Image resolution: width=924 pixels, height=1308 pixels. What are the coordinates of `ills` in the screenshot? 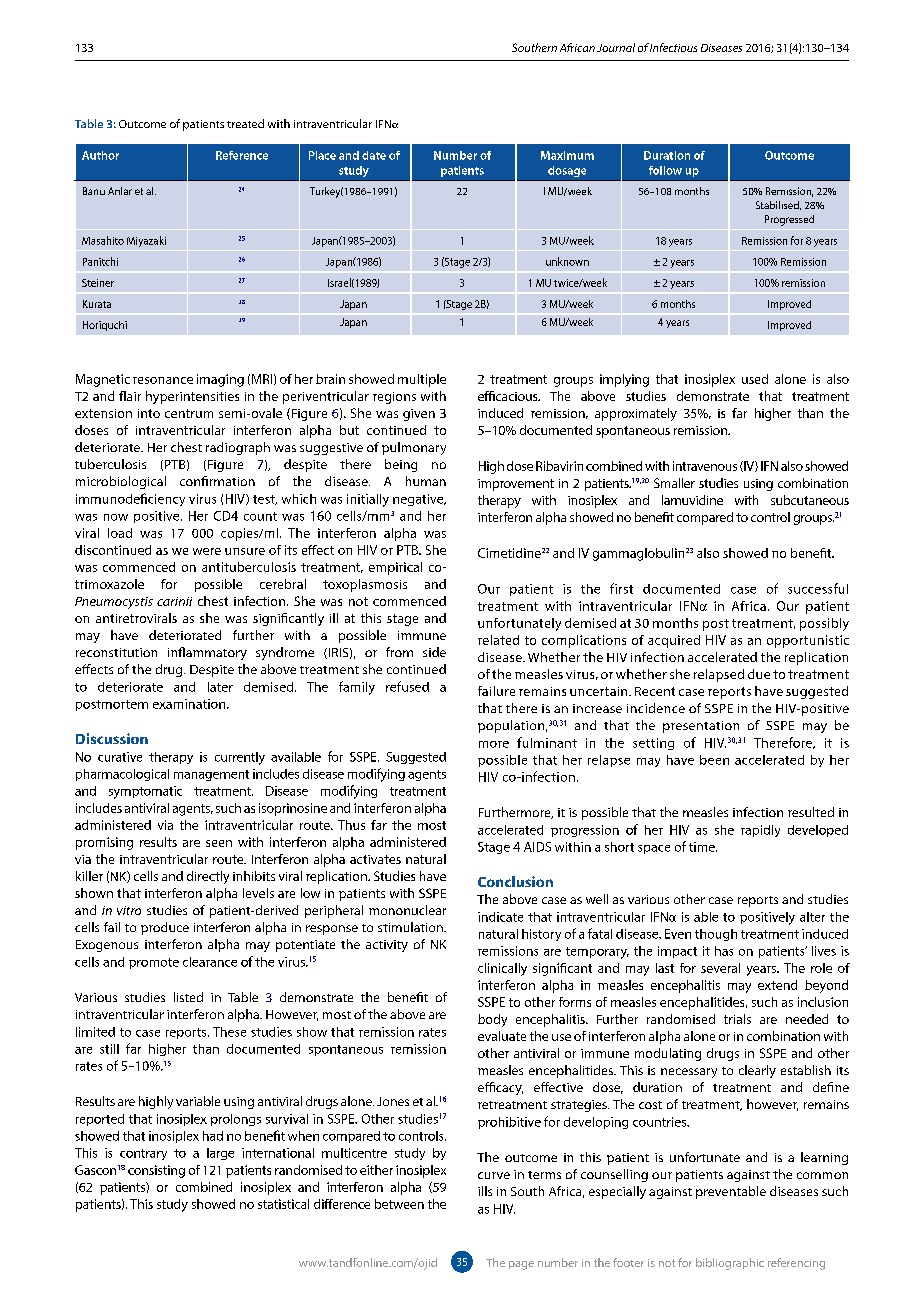 It's located at (485, 1191).
